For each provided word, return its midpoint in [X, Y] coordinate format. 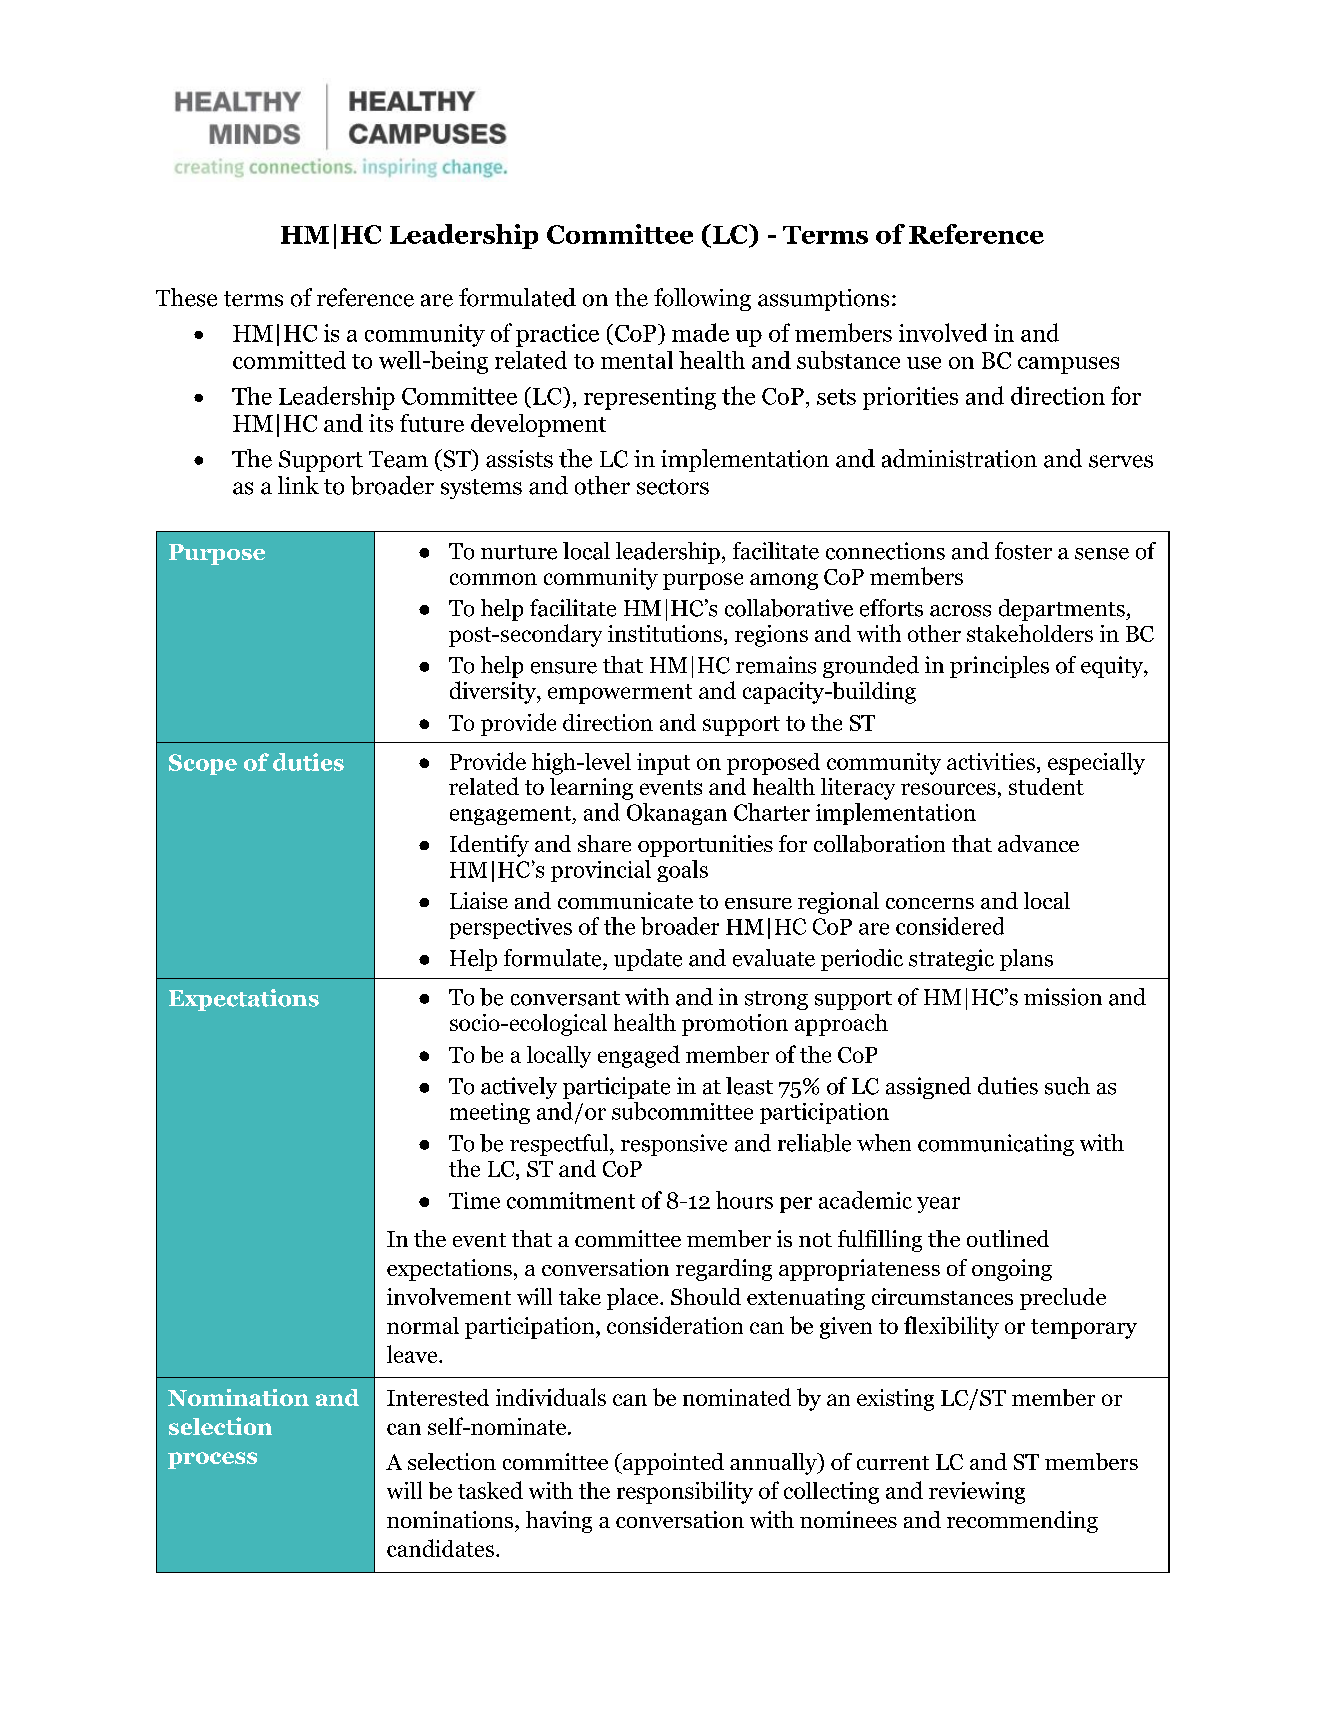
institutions [665, 633]
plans [1026, 960]
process [212, 1460]
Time [474, 1200]
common [493, 579]
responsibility [685, 1492]
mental [637, 360]
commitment [571, 1200]
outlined [1008, 1238]
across [960, 611]
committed [289, 360]
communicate [625, 900]
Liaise [479, 900]
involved [943, 332]
